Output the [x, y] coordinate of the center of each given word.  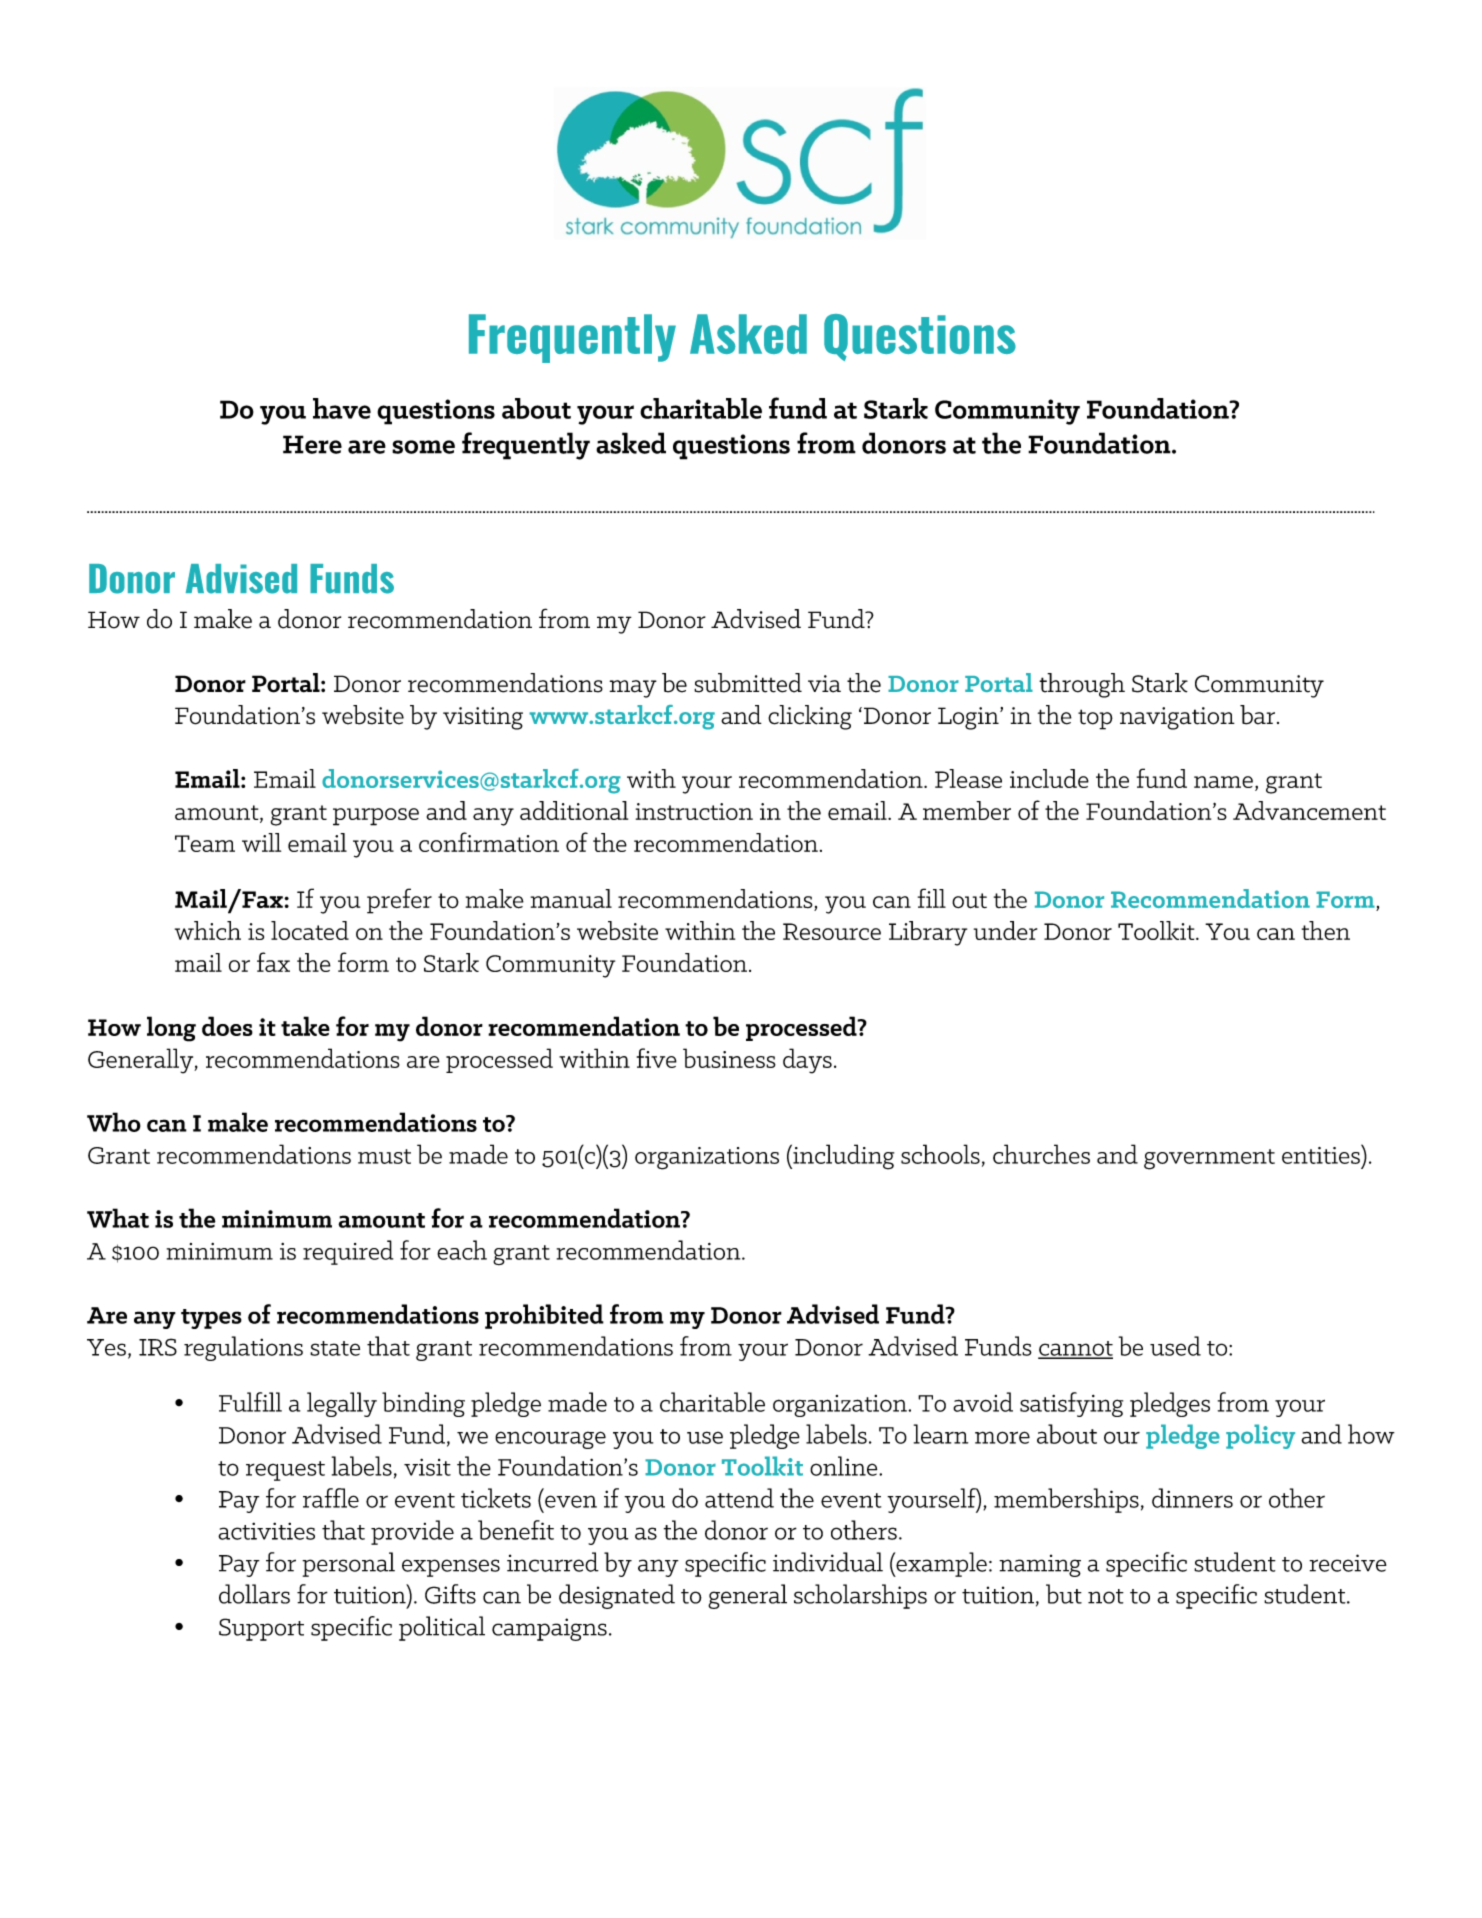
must [384, 1156]
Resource [832, 931]
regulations [243, 1348]
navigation [1177, 718]
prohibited [544, 1316]
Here [312, 444]
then [1326, 930]
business [729, 1058]
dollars [254, 1594]
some [423, 447]
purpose [376, 817]
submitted [748, 683]
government [1209, 1159]
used [1175, 1346]
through [1082, 685]
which [208, 930]
